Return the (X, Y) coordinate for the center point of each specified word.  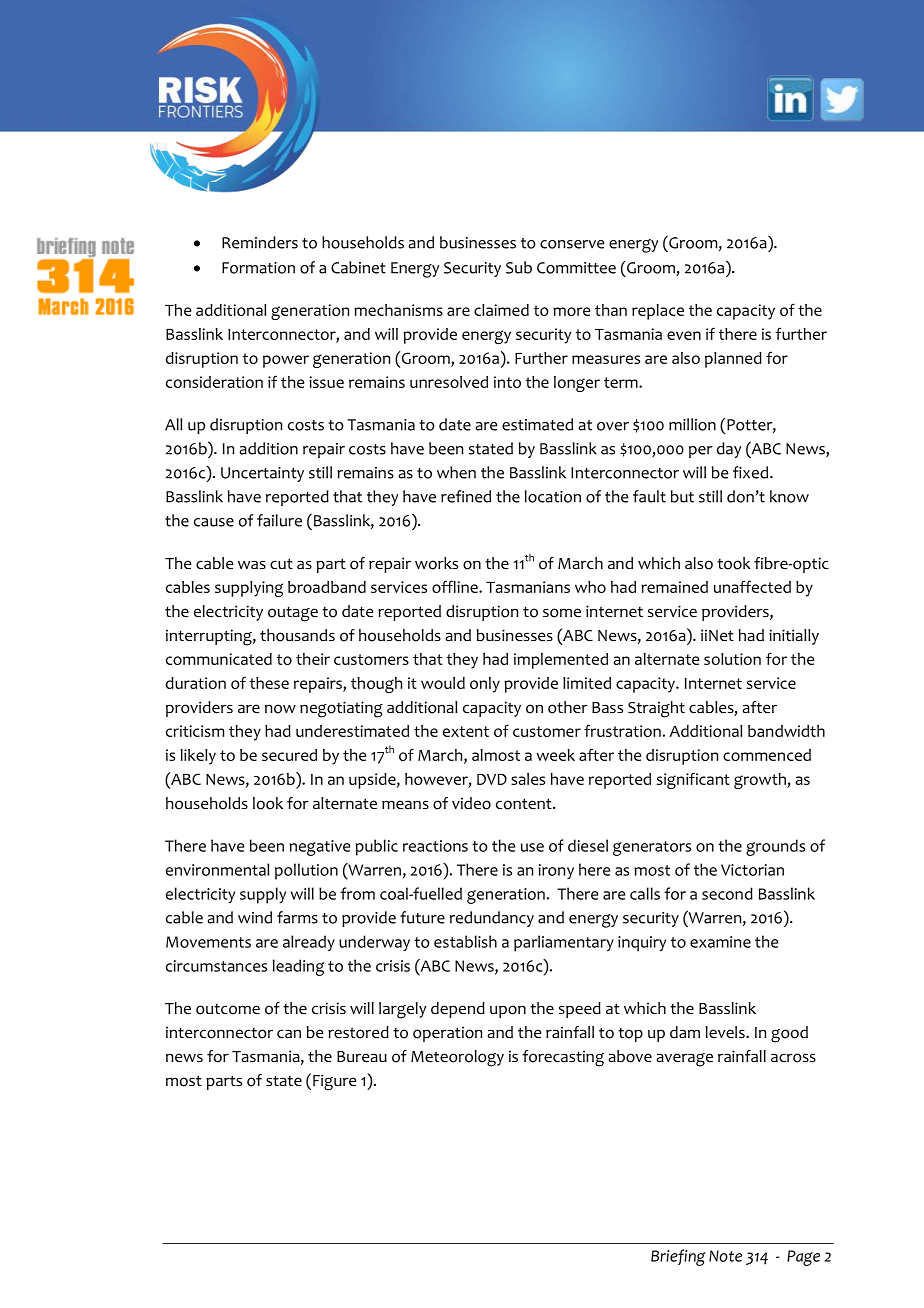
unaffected (752, 586)
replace (658, 312)
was (252, 564)
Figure (335, 1082)
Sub (519, 267)
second (727, 893)
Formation (258, 268)
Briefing (678, 1257)
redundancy (492, 919)
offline (456, 586)
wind (255, 917)
